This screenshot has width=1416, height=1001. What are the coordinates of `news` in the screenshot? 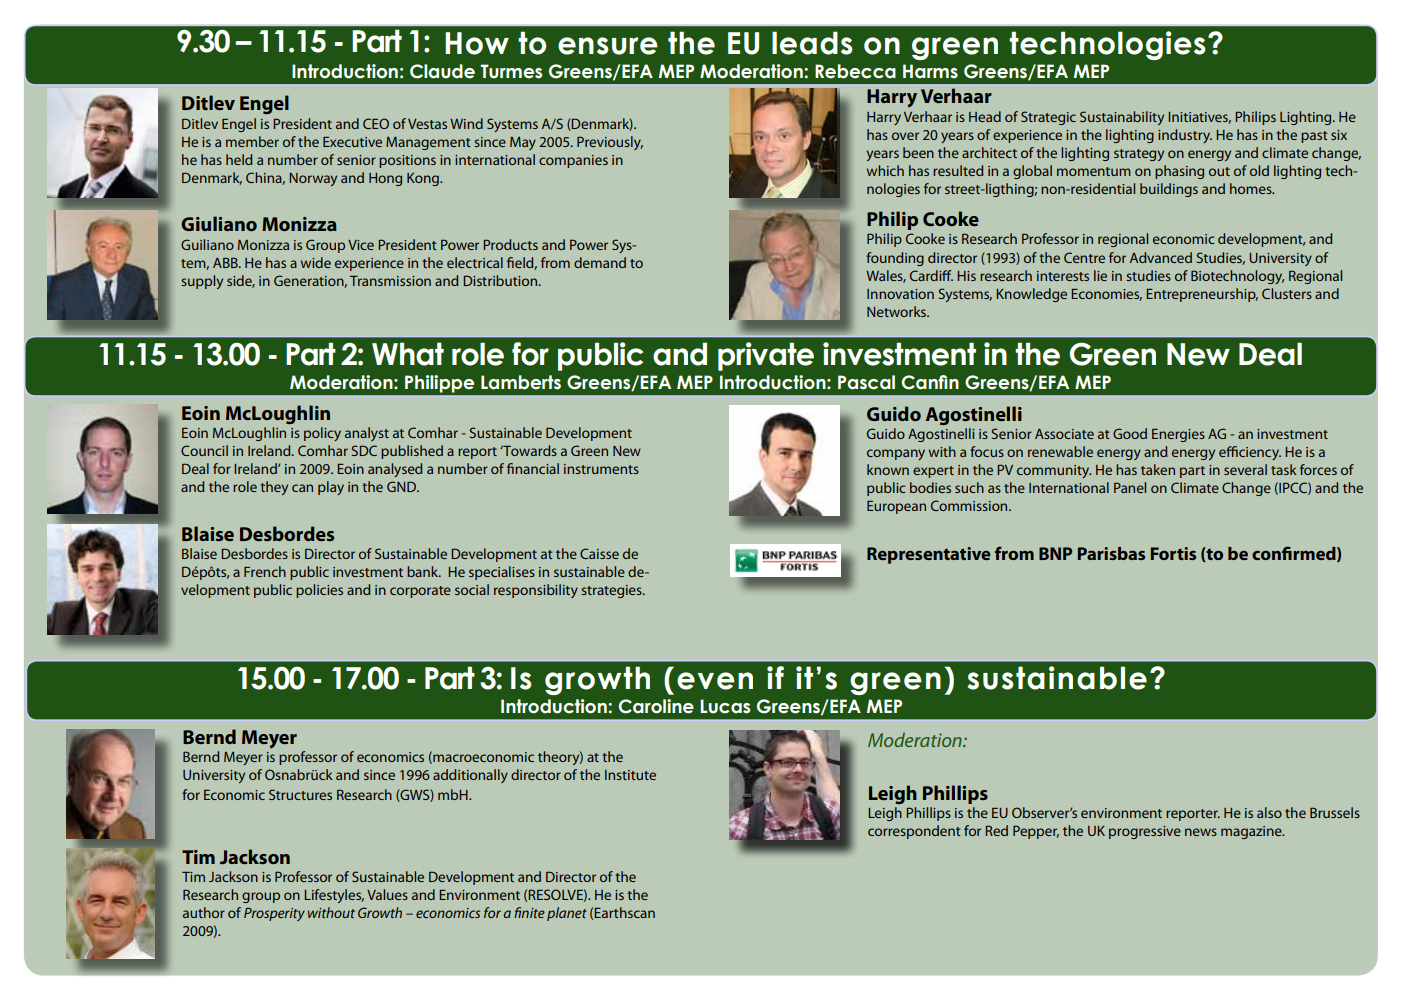 It's located at (1201, 832).
